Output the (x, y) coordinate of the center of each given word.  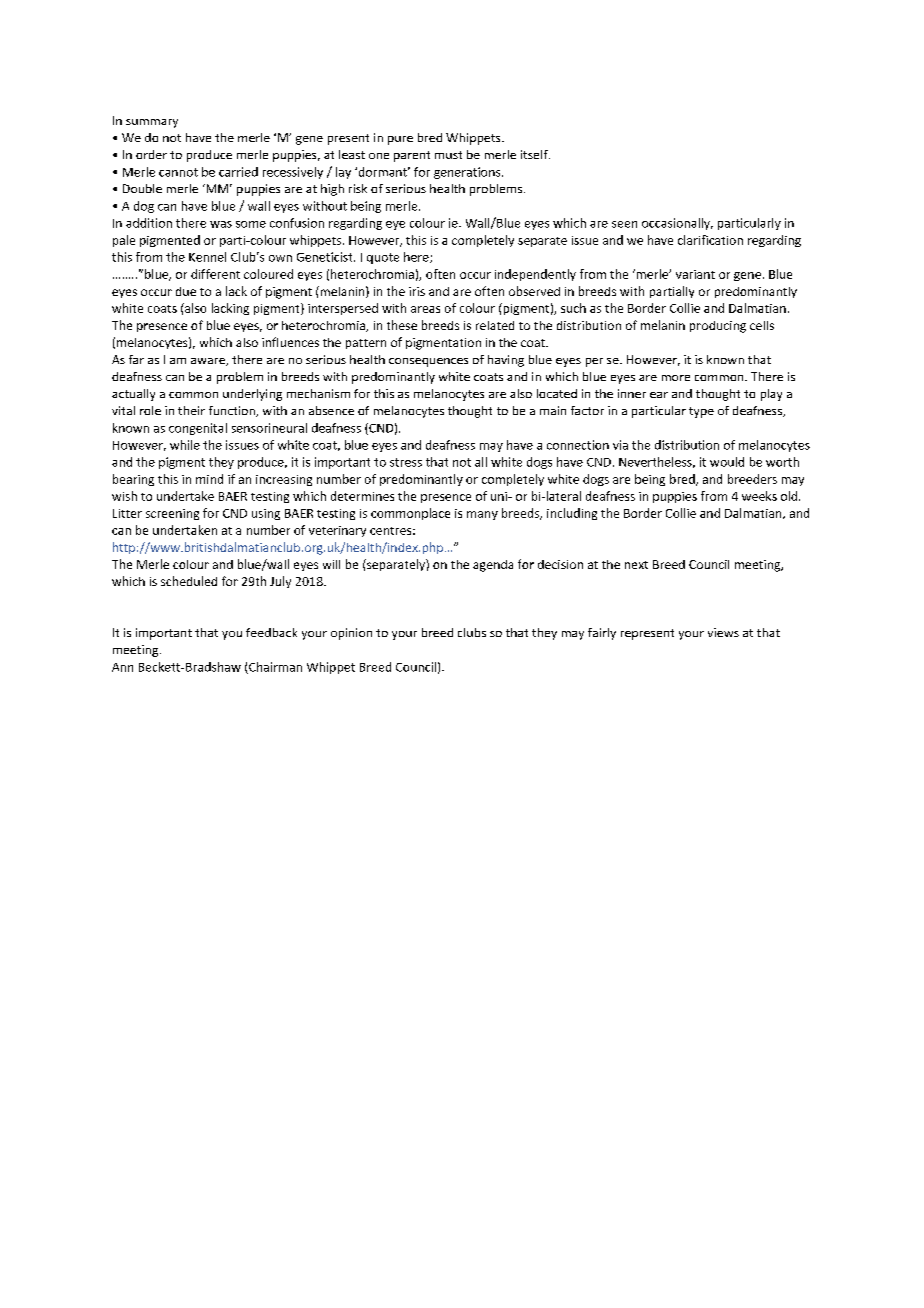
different (215, 274)
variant (695, 274)
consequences (428, 362)
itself (535, 154)
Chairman (274, 668)
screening (172, 514)
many (482, 515)
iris (417, 291)
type (701, 412)
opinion (351, 634)
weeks (759, 496)
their (191, 410)
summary (152, 123)
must (448, 155)
